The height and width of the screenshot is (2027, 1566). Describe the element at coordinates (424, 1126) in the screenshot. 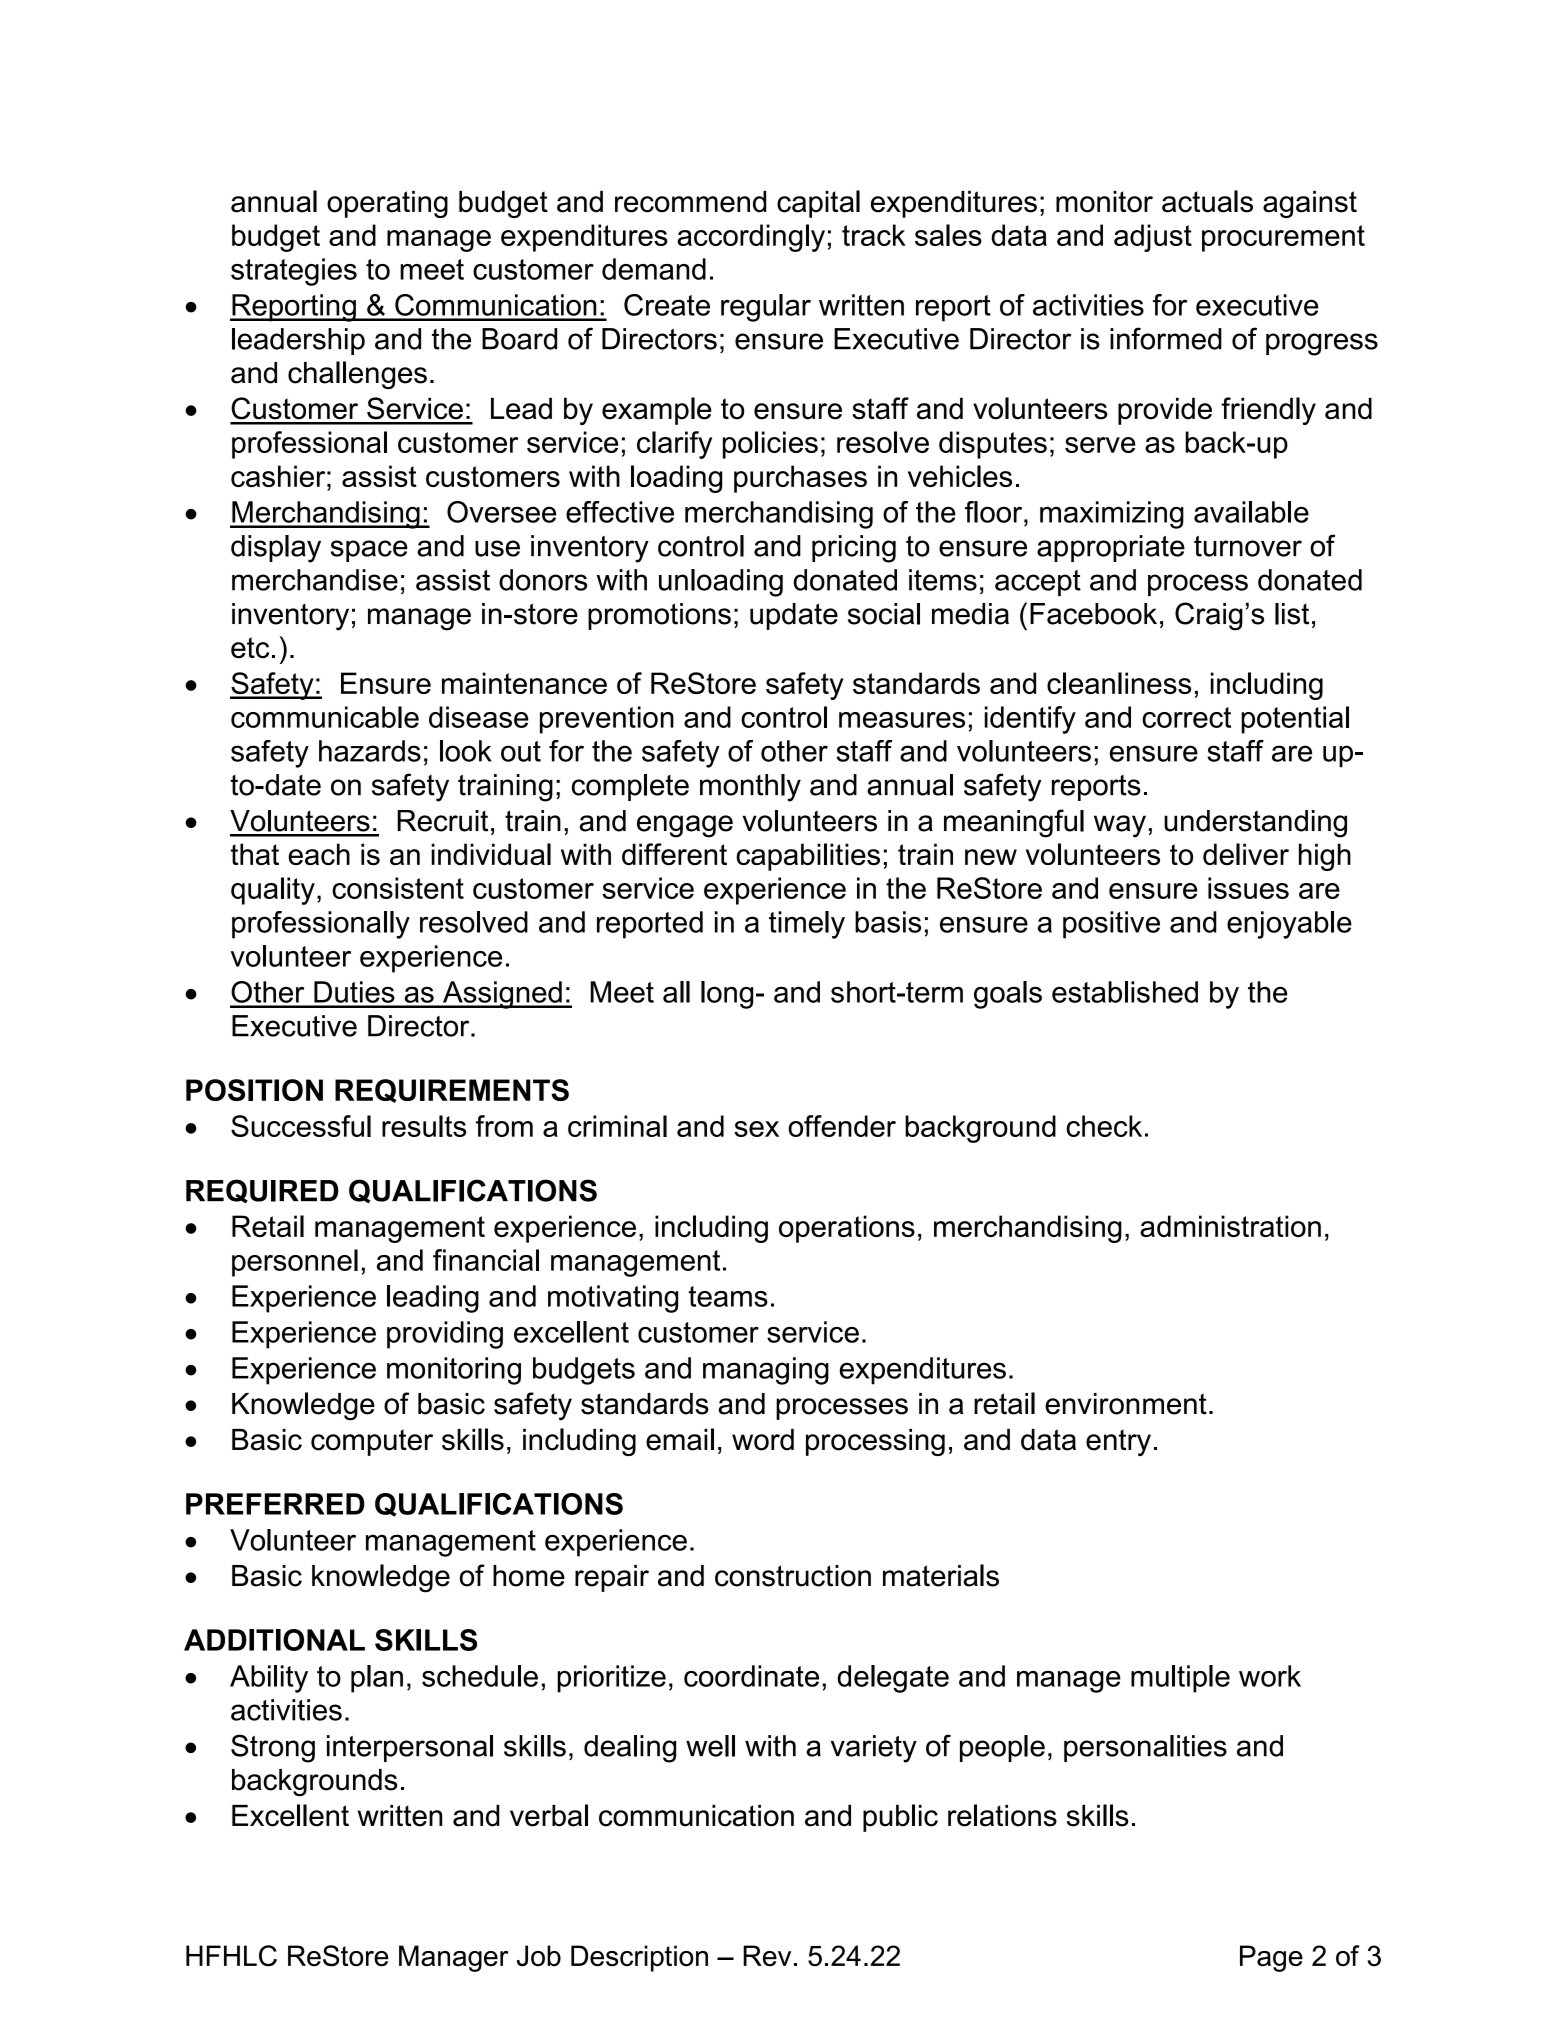

I see `results` at that location.
